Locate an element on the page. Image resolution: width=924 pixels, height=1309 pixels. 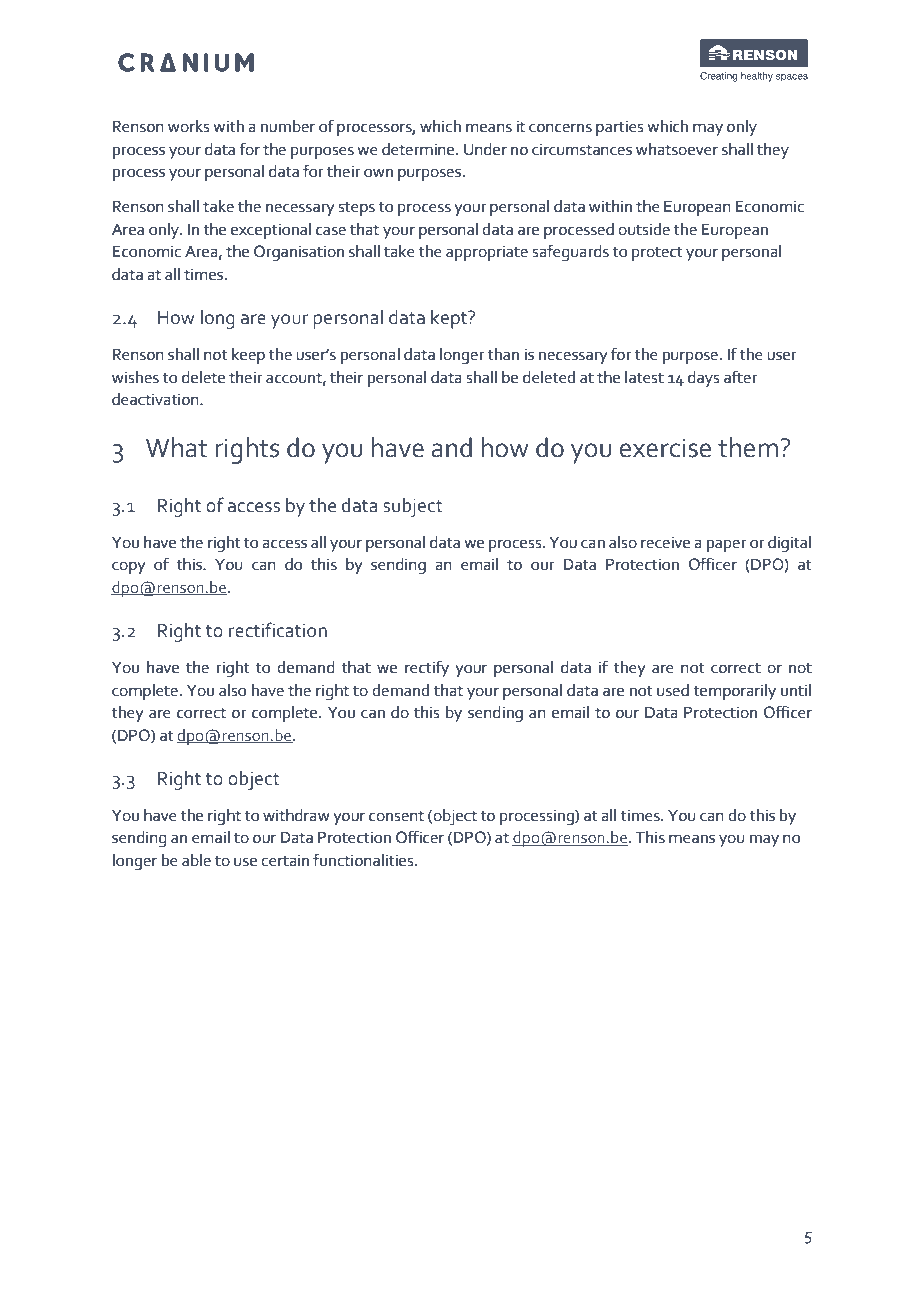
keep is located at coordinates (248, 356).
